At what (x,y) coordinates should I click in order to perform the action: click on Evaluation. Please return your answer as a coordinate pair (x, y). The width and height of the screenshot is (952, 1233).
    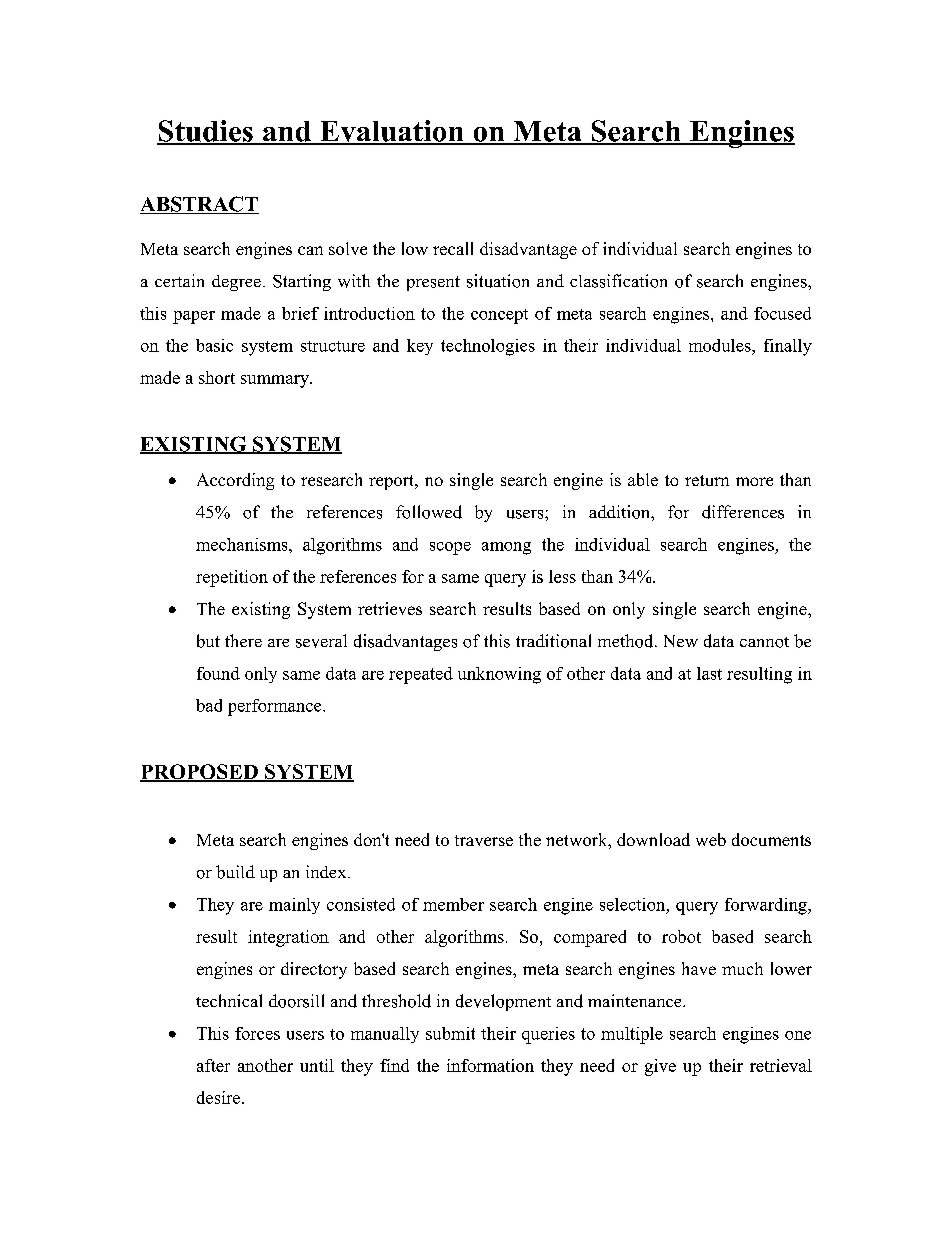
    Looking at the image, I should click on (392, 132).
